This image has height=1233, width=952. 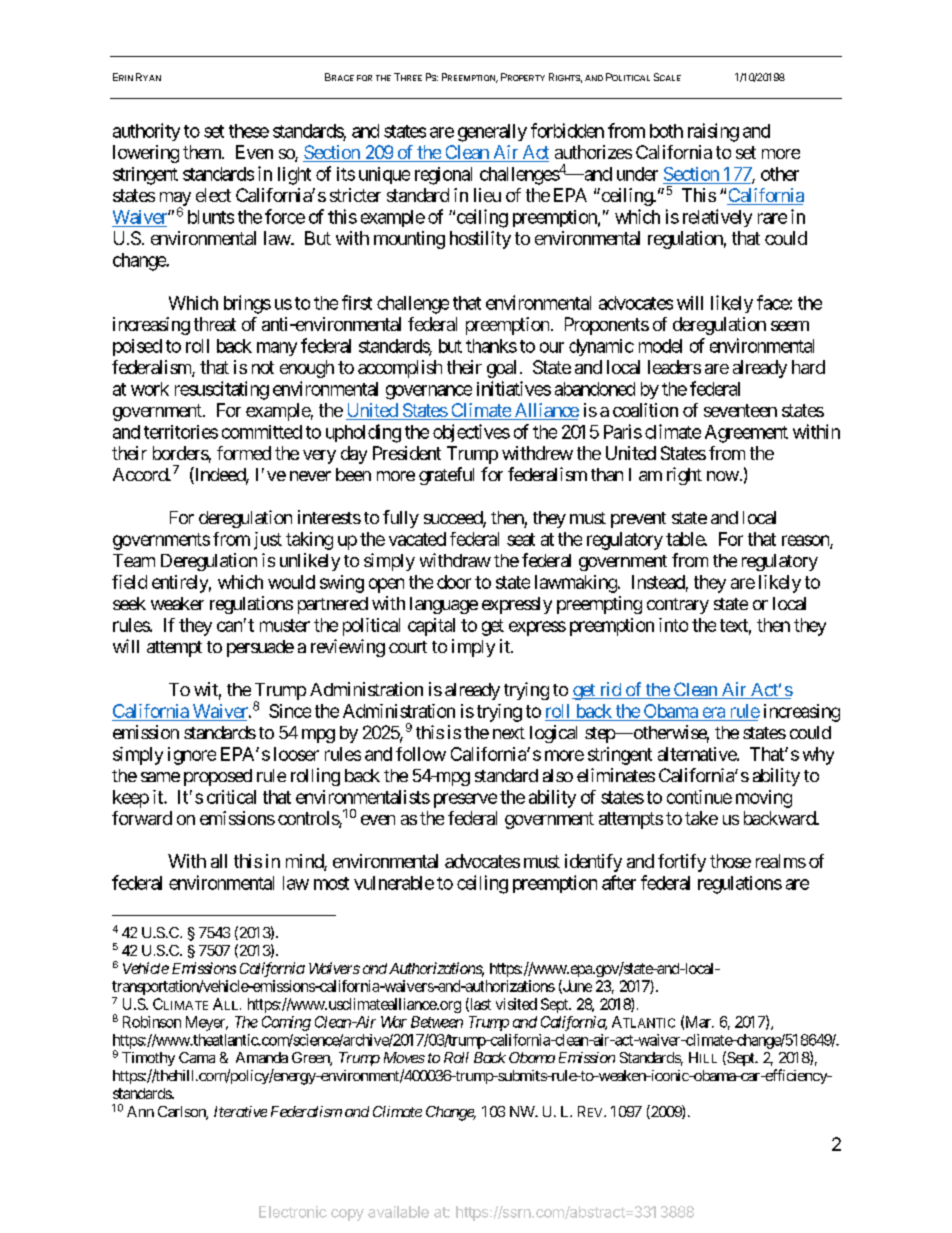 What do you see at coordinates (398, 1212) in the image?
I see `available` at bounding box center [398, 1212].
